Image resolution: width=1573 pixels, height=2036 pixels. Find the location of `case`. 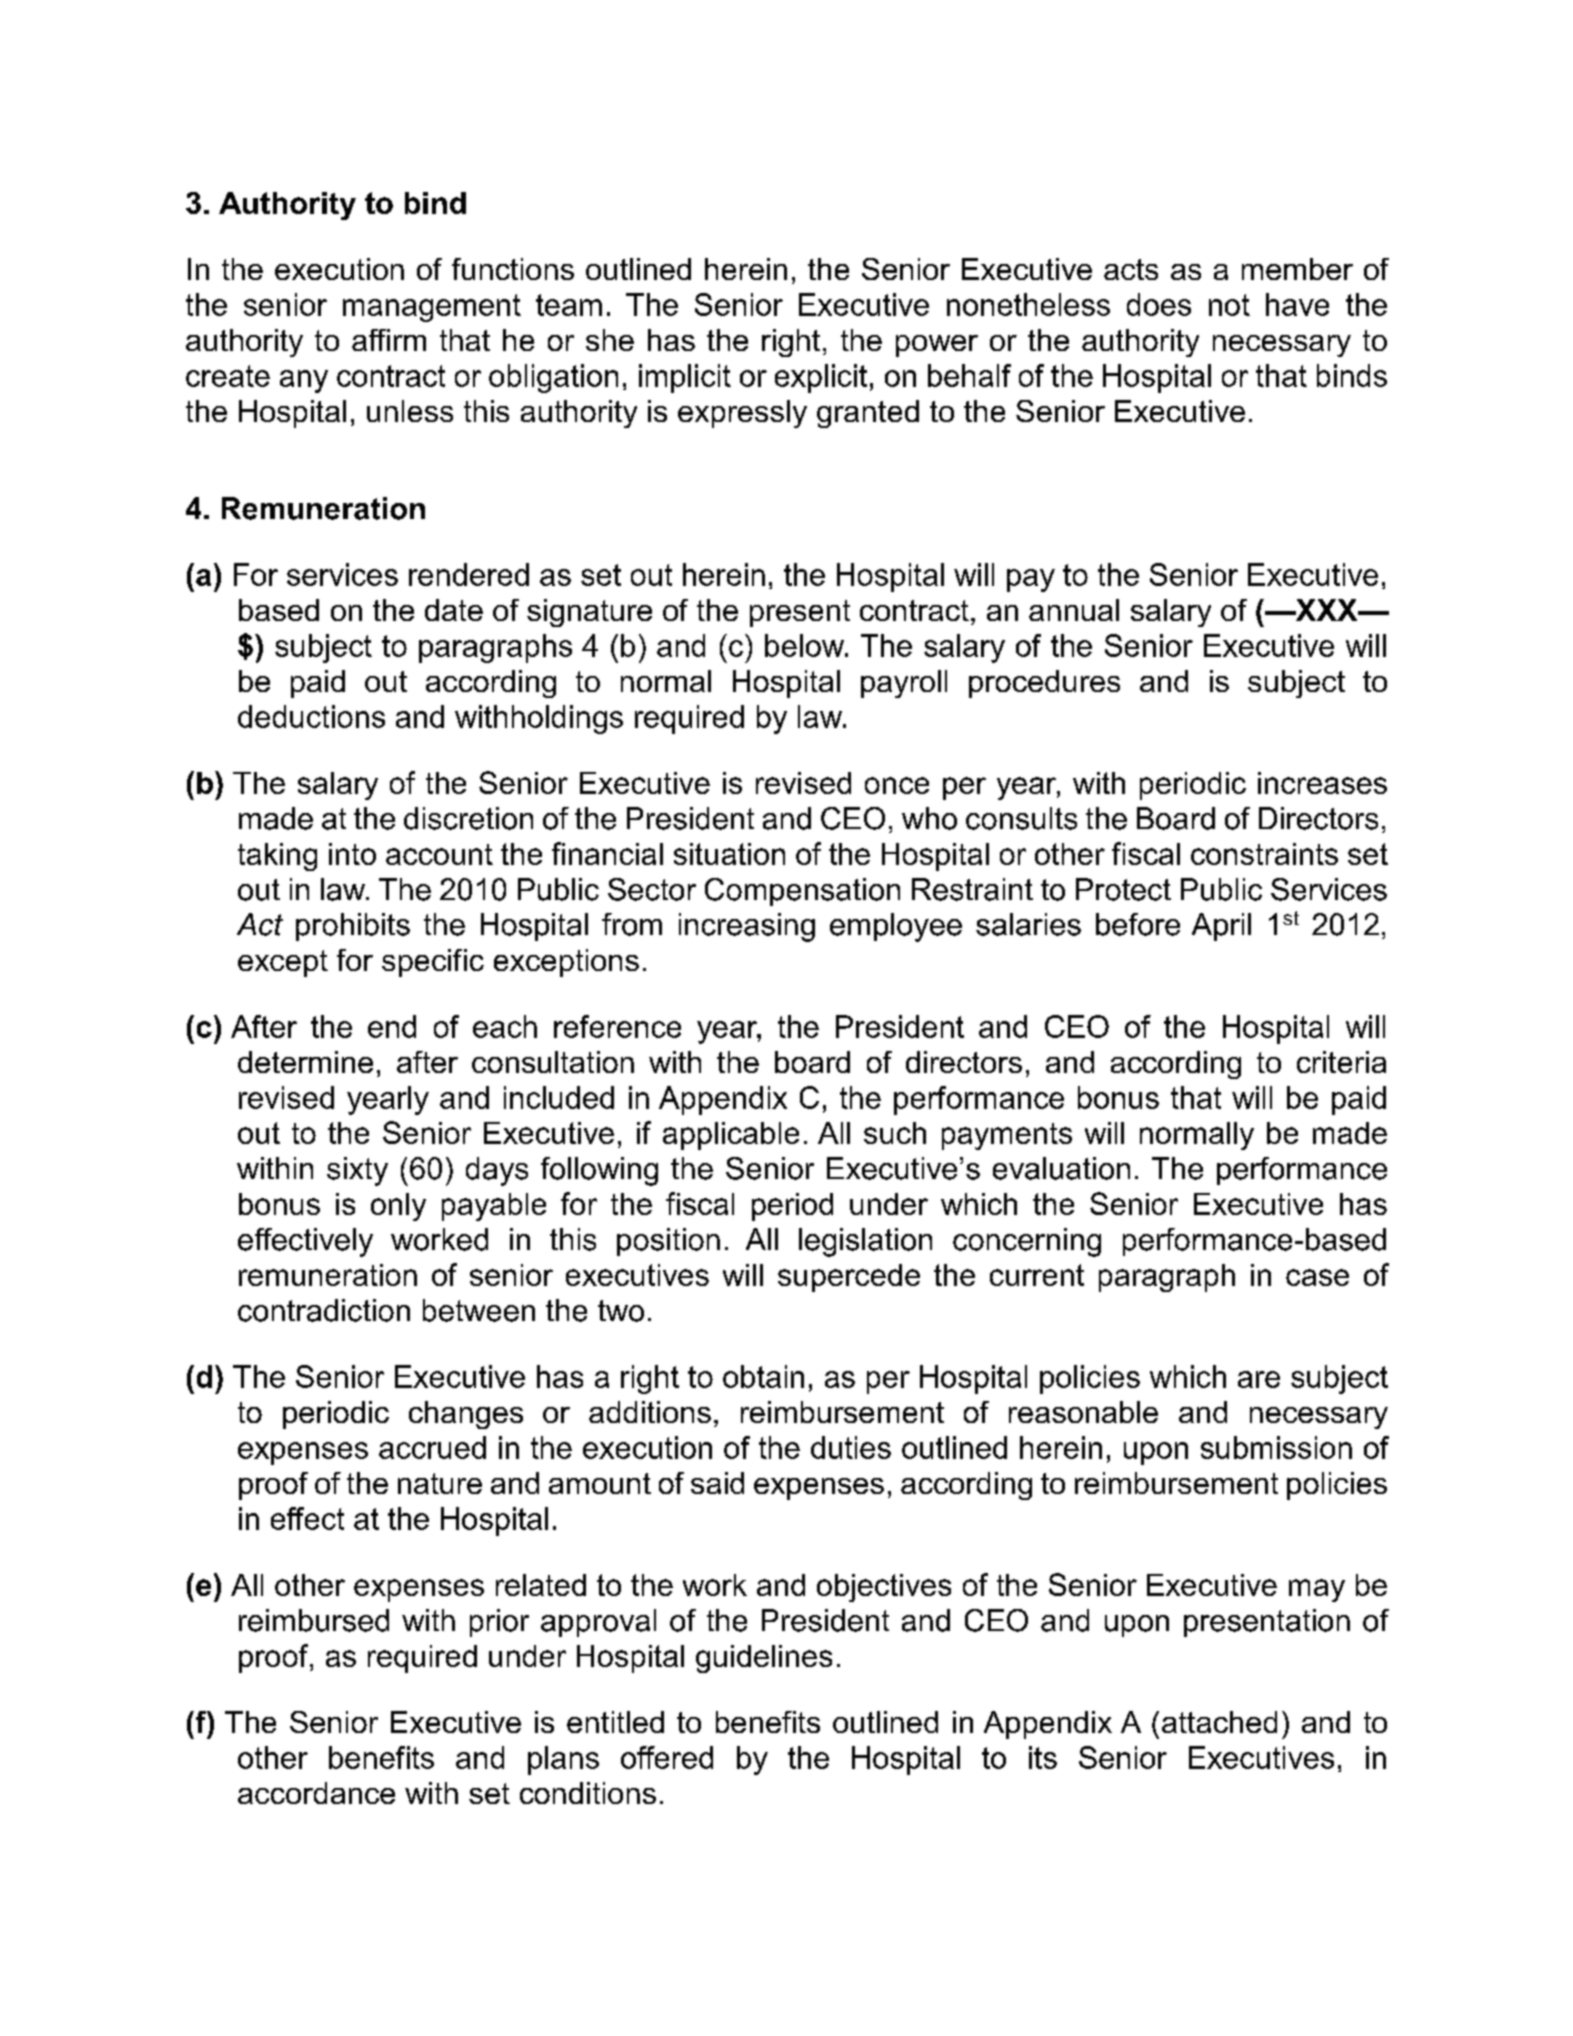

case is located at coordinates (1317, 1277).
